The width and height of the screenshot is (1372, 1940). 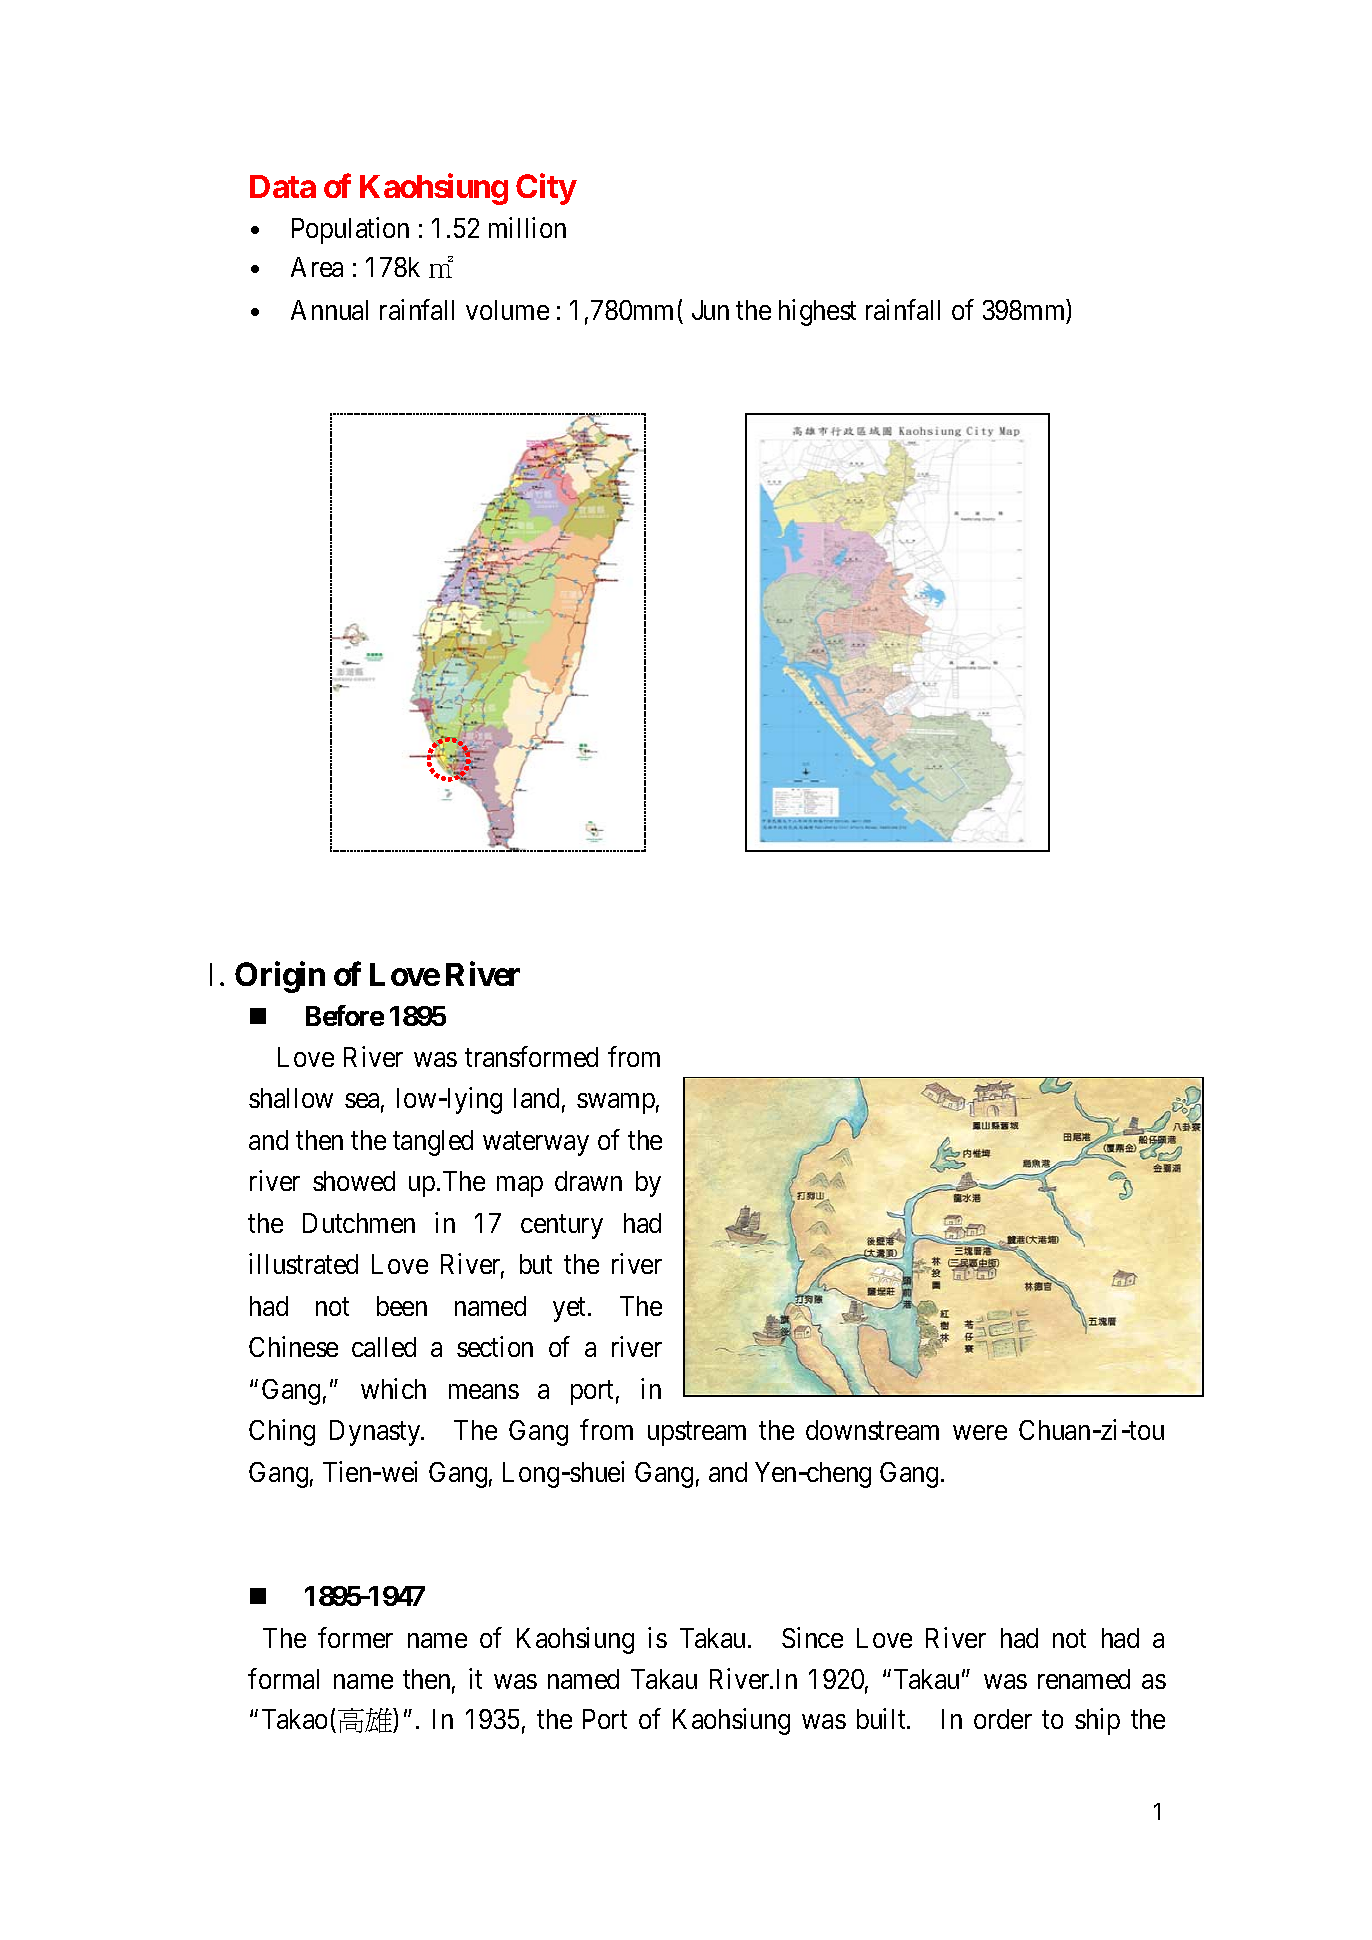 What do you see at coordinates (355, 1637) in the screenshot?
I see `former` at bounding box center [355, 1637].
